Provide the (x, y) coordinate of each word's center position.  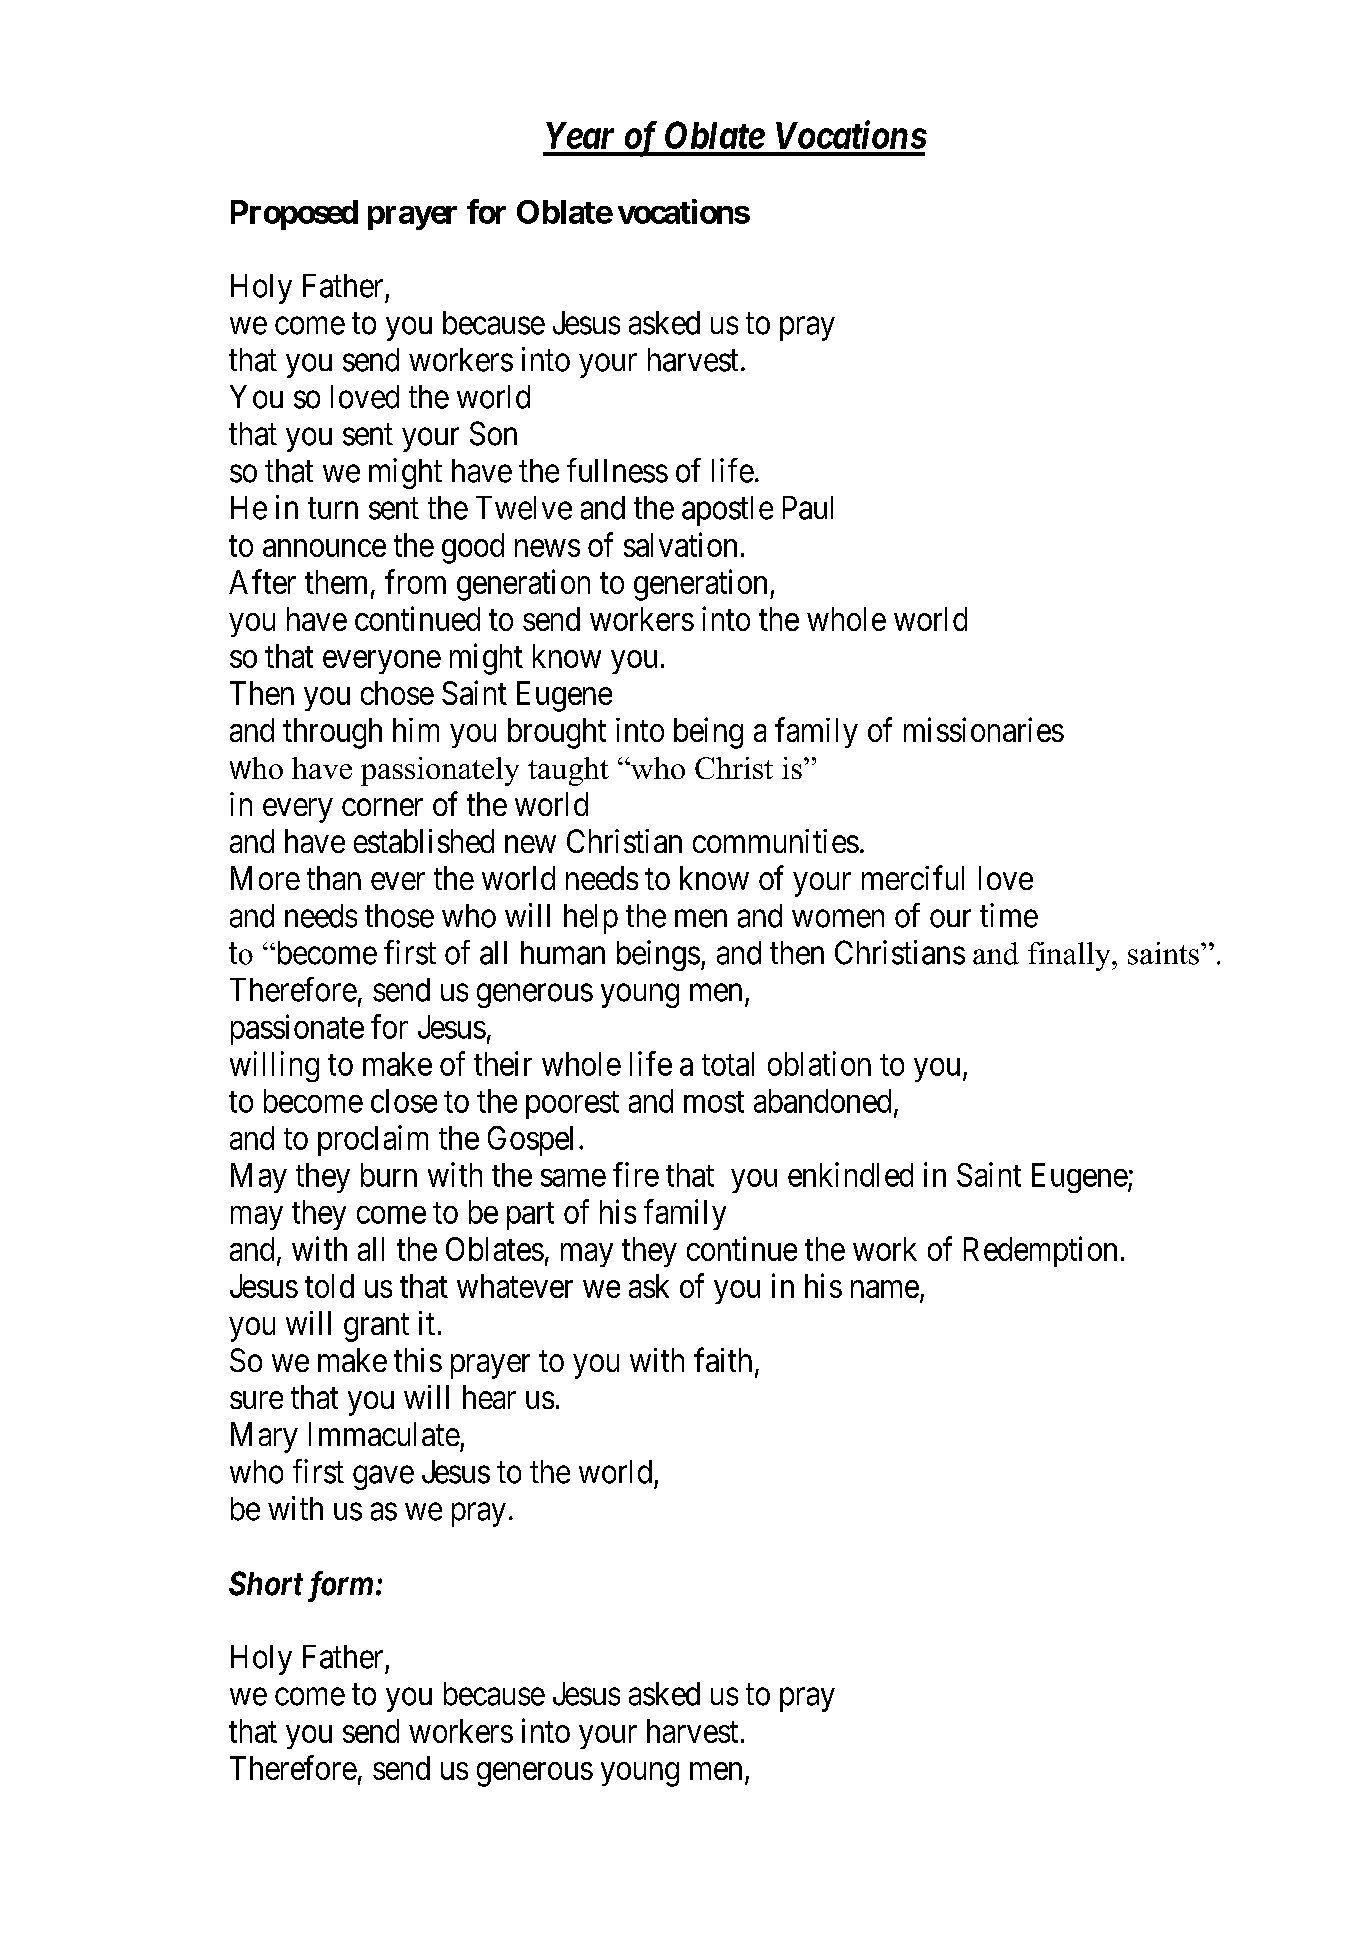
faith (723, 1359)
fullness (617, 470)
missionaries (984, 729)
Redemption (1040, 1251)
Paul (808, 508)
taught (568, 771)
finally (1070, 956)
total (728, 1064)
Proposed (294, 215)
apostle (727, 511)
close (404, 1101)
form (340, 1586)
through (332, 733)
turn (333, 508)
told (329, 1286)
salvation (680, 544)
